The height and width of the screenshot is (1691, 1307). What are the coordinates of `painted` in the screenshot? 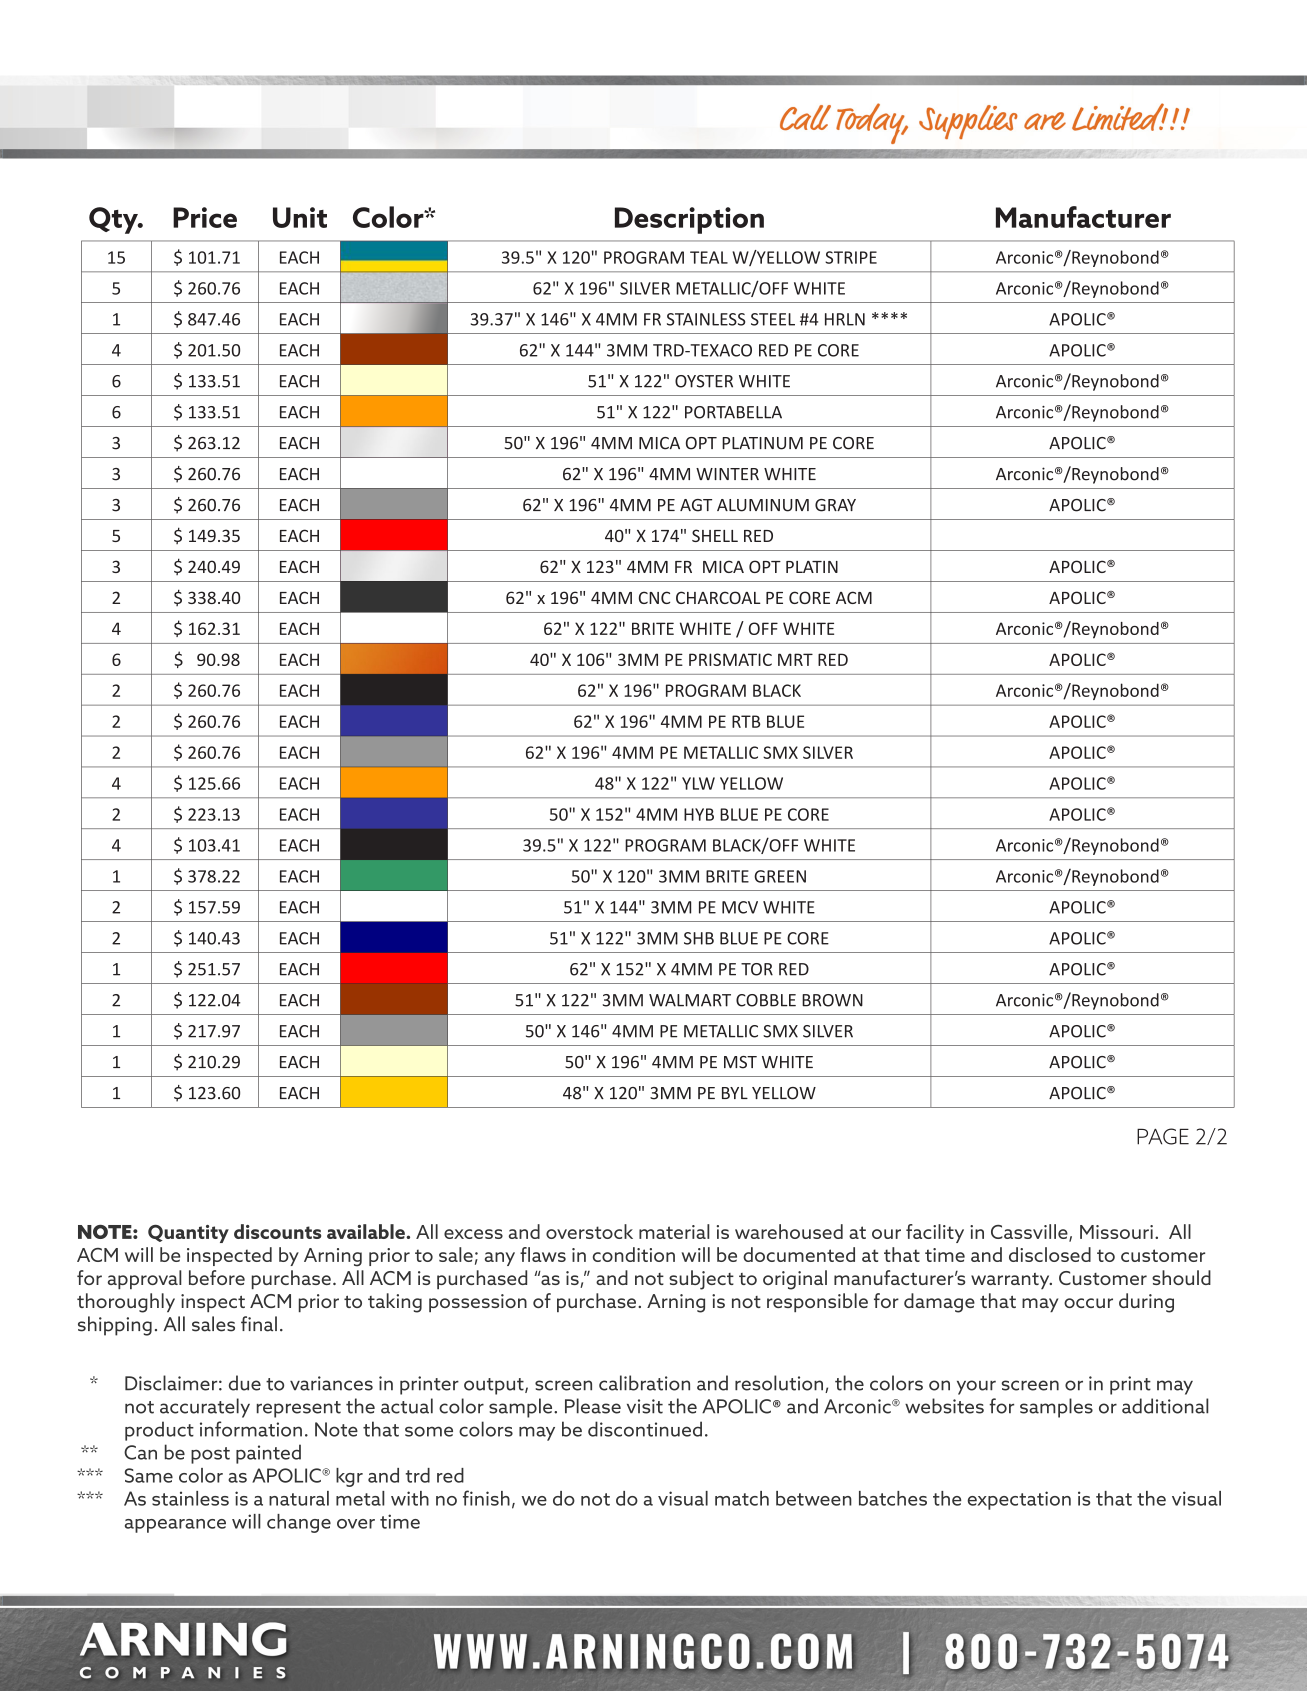 It's located at (268, 1454).
